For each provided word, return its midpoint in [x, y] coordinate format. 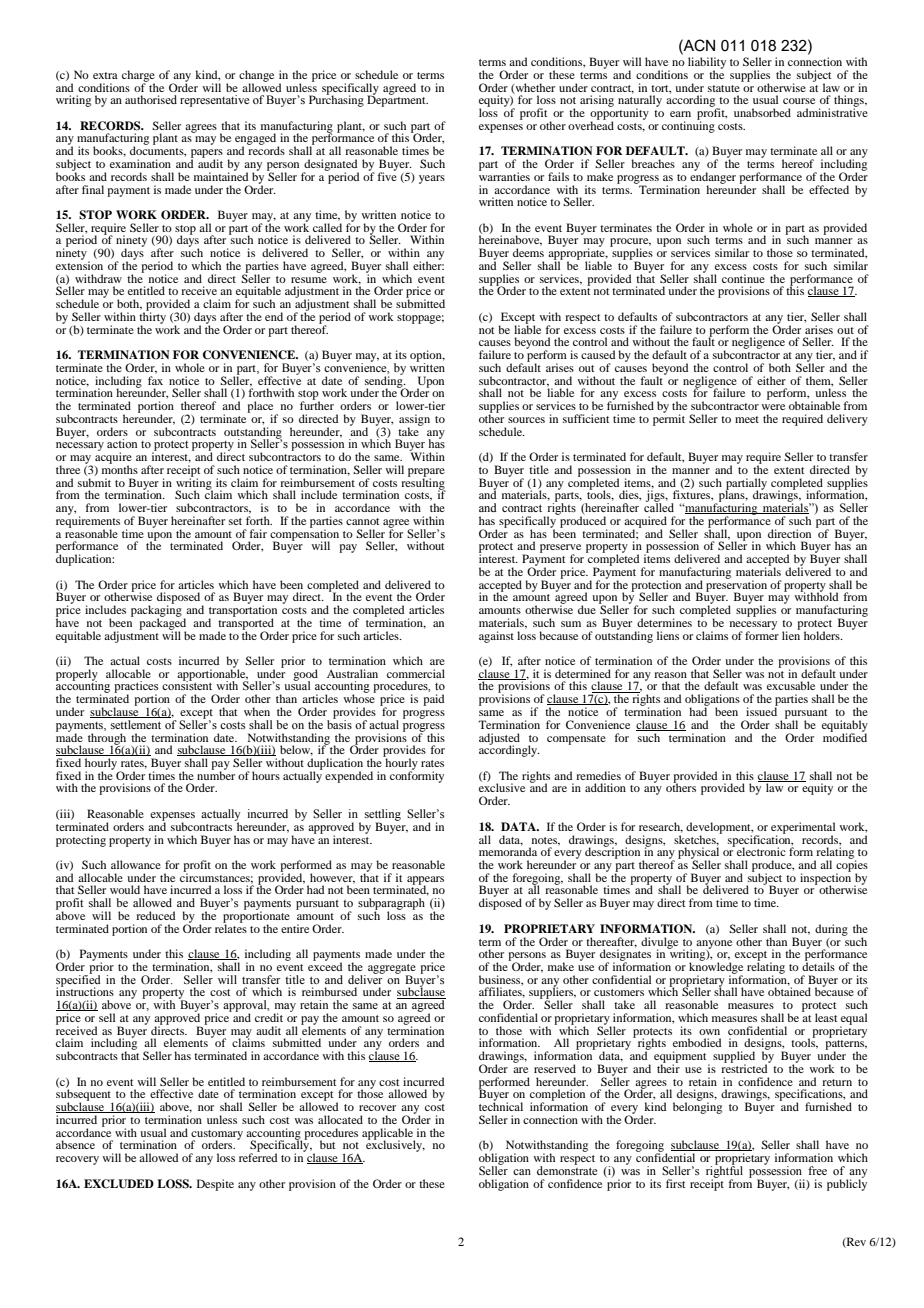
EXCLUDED [119, 1184]
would [125, 889]
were [773, 407]
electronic [761, 851]
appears [425, 881]
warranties [504, 175]
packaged [162, 624]
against [496, 637]
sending [385, 382]
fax [155, 380]
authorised [151, 99]
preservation [736, 586]
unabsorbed [762, 112]
